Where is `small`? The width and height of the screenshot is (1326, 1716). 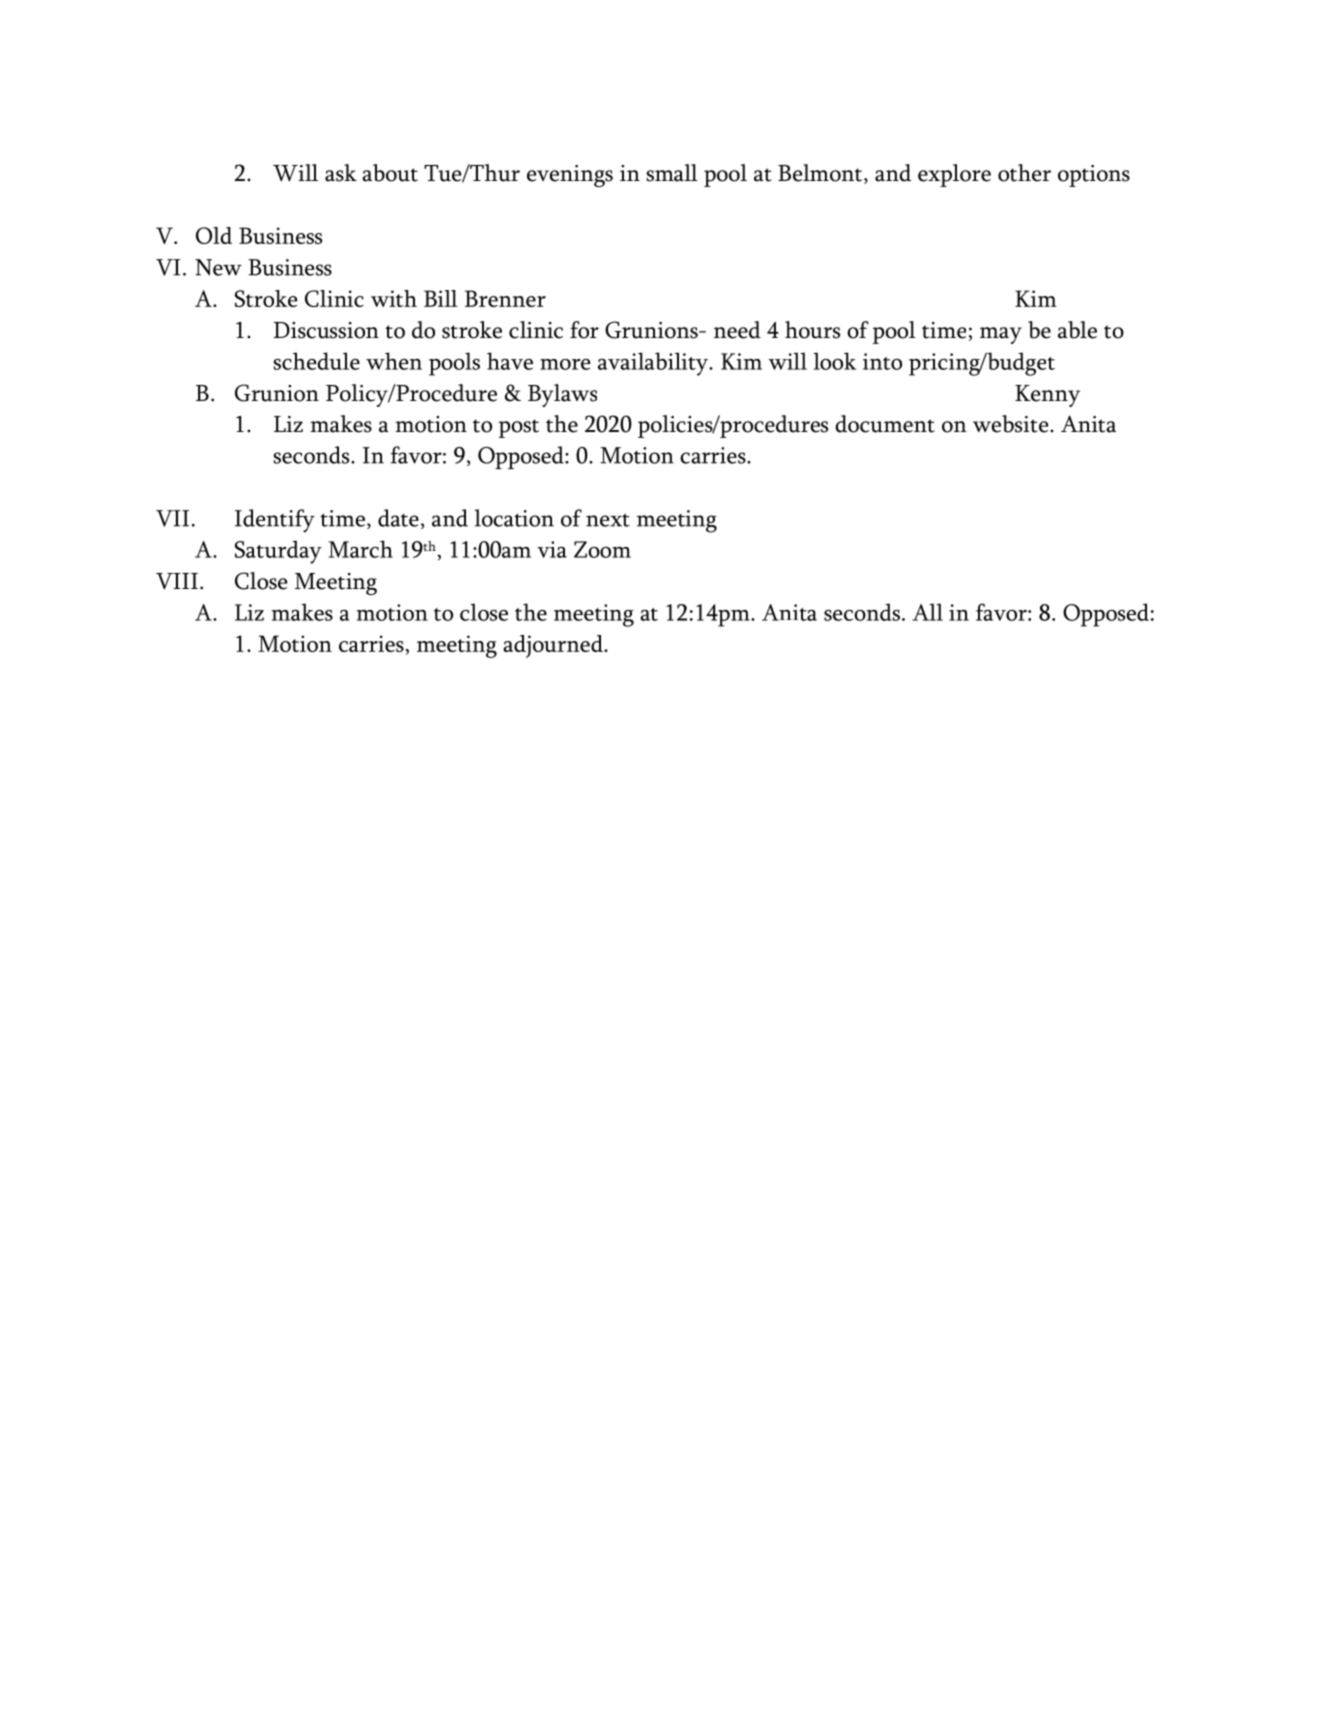
small is located at coordinates (672, 173).
